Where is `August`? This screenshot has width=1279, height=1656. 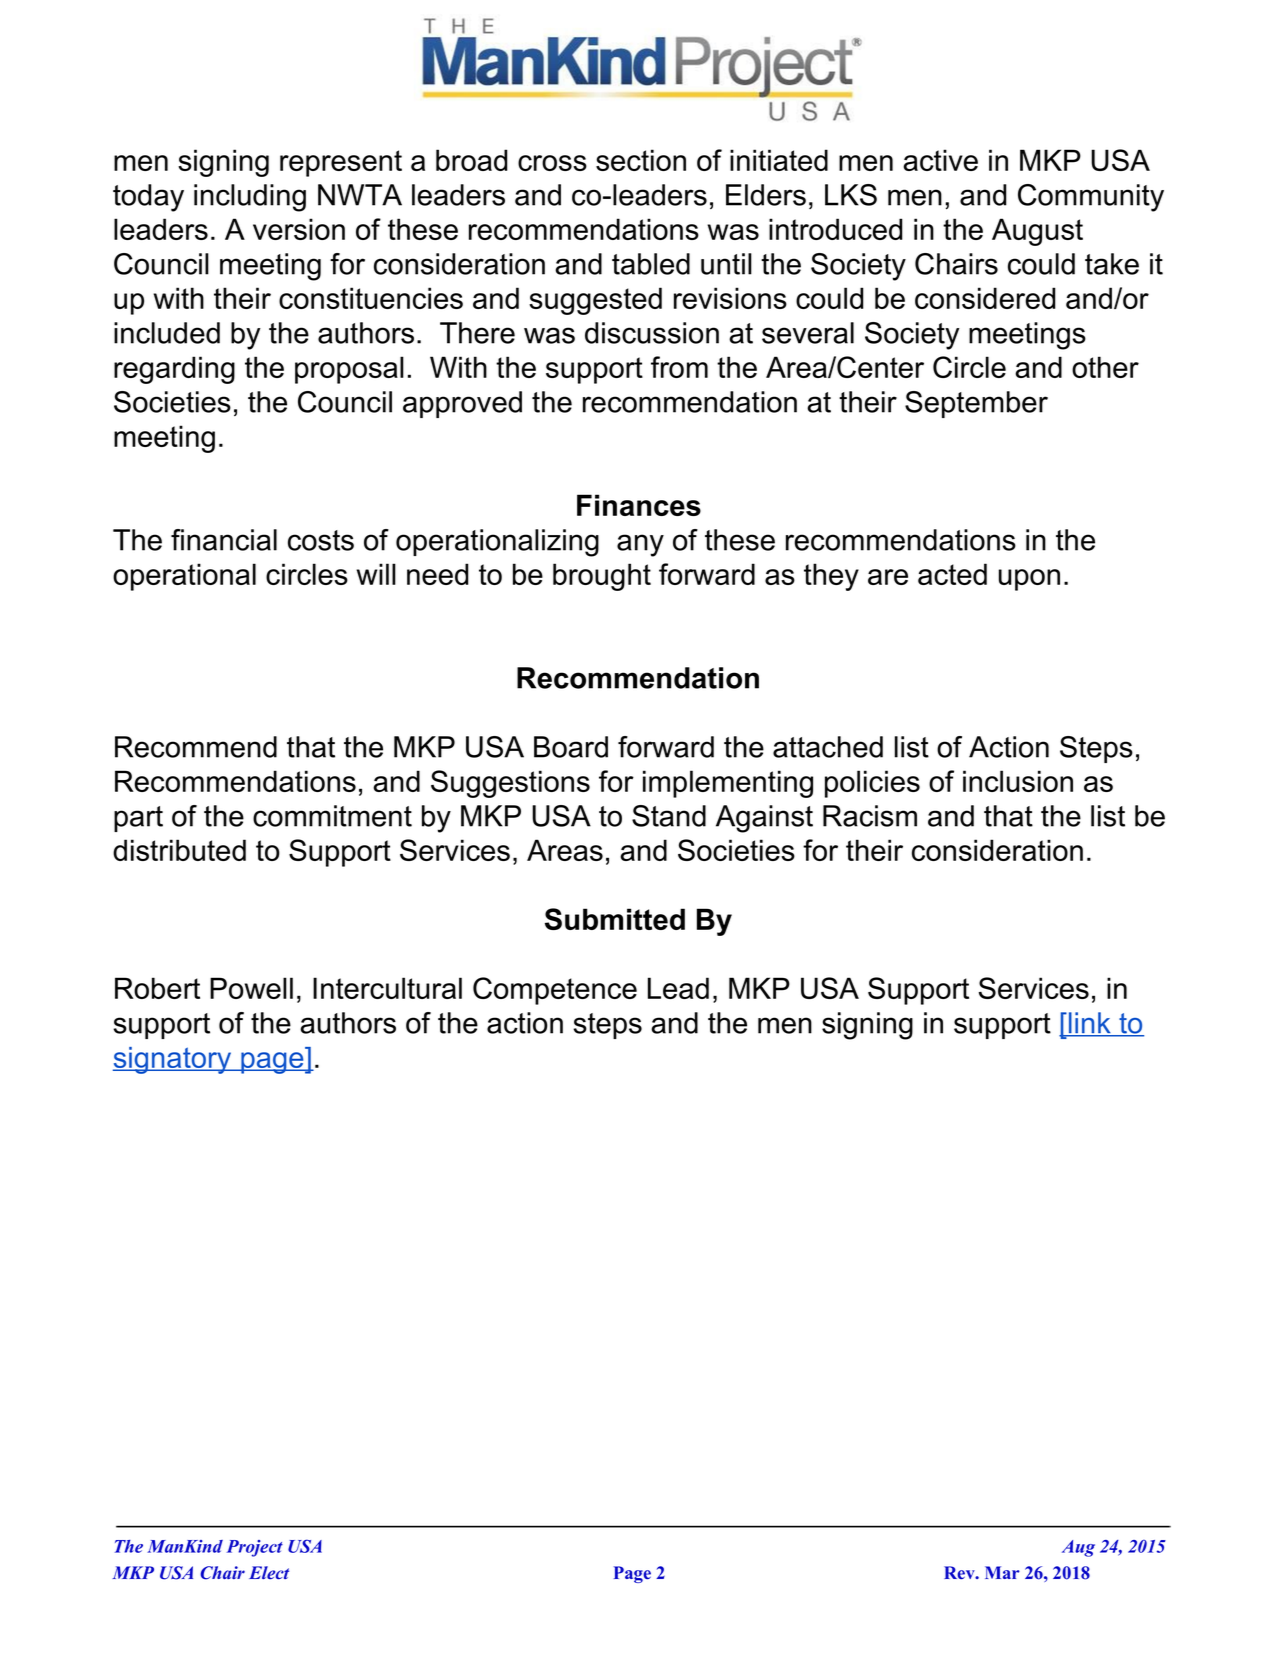 August is located at coordinates (1037, 232).
